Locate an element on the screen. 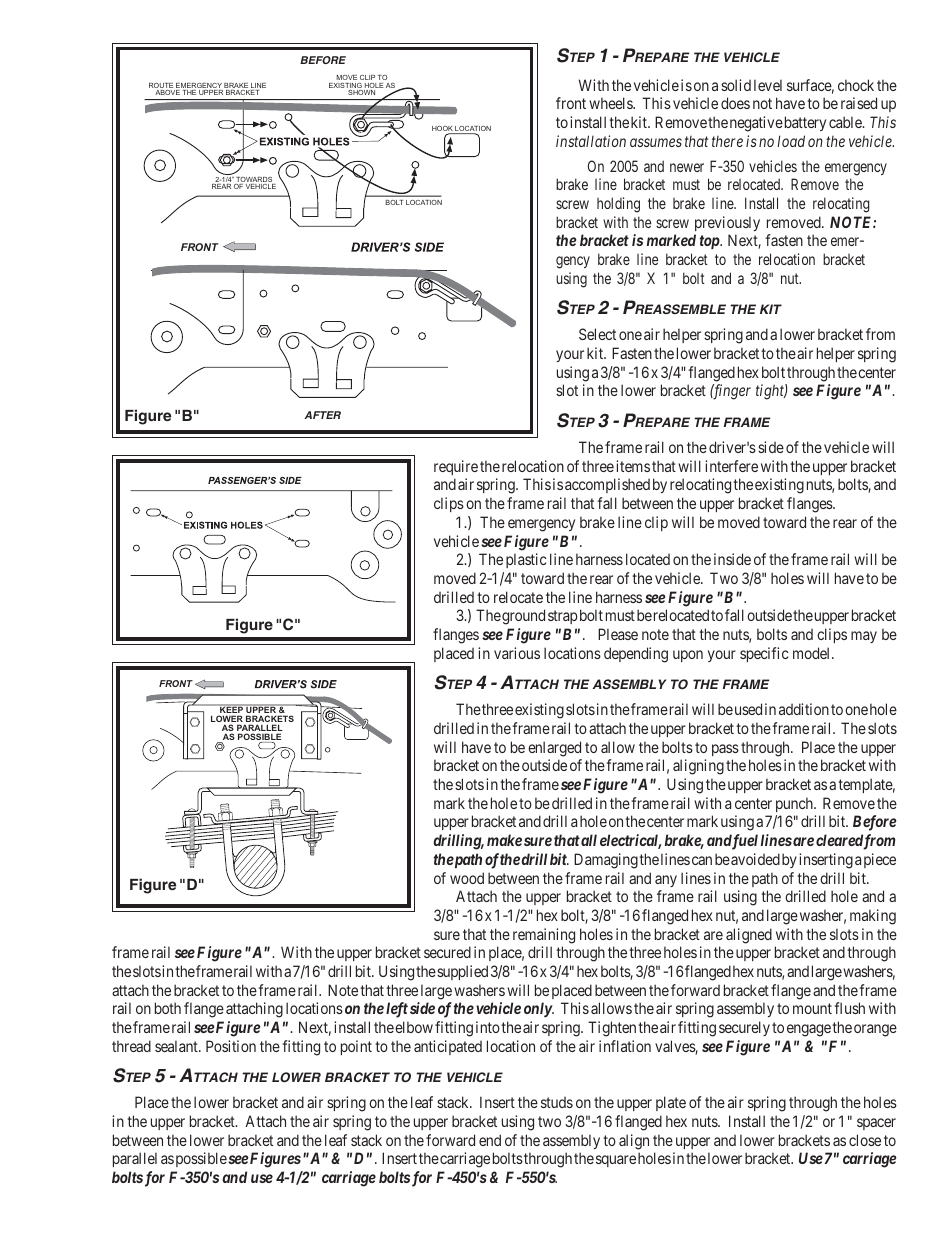  make is located at coordinates (504, 840).
